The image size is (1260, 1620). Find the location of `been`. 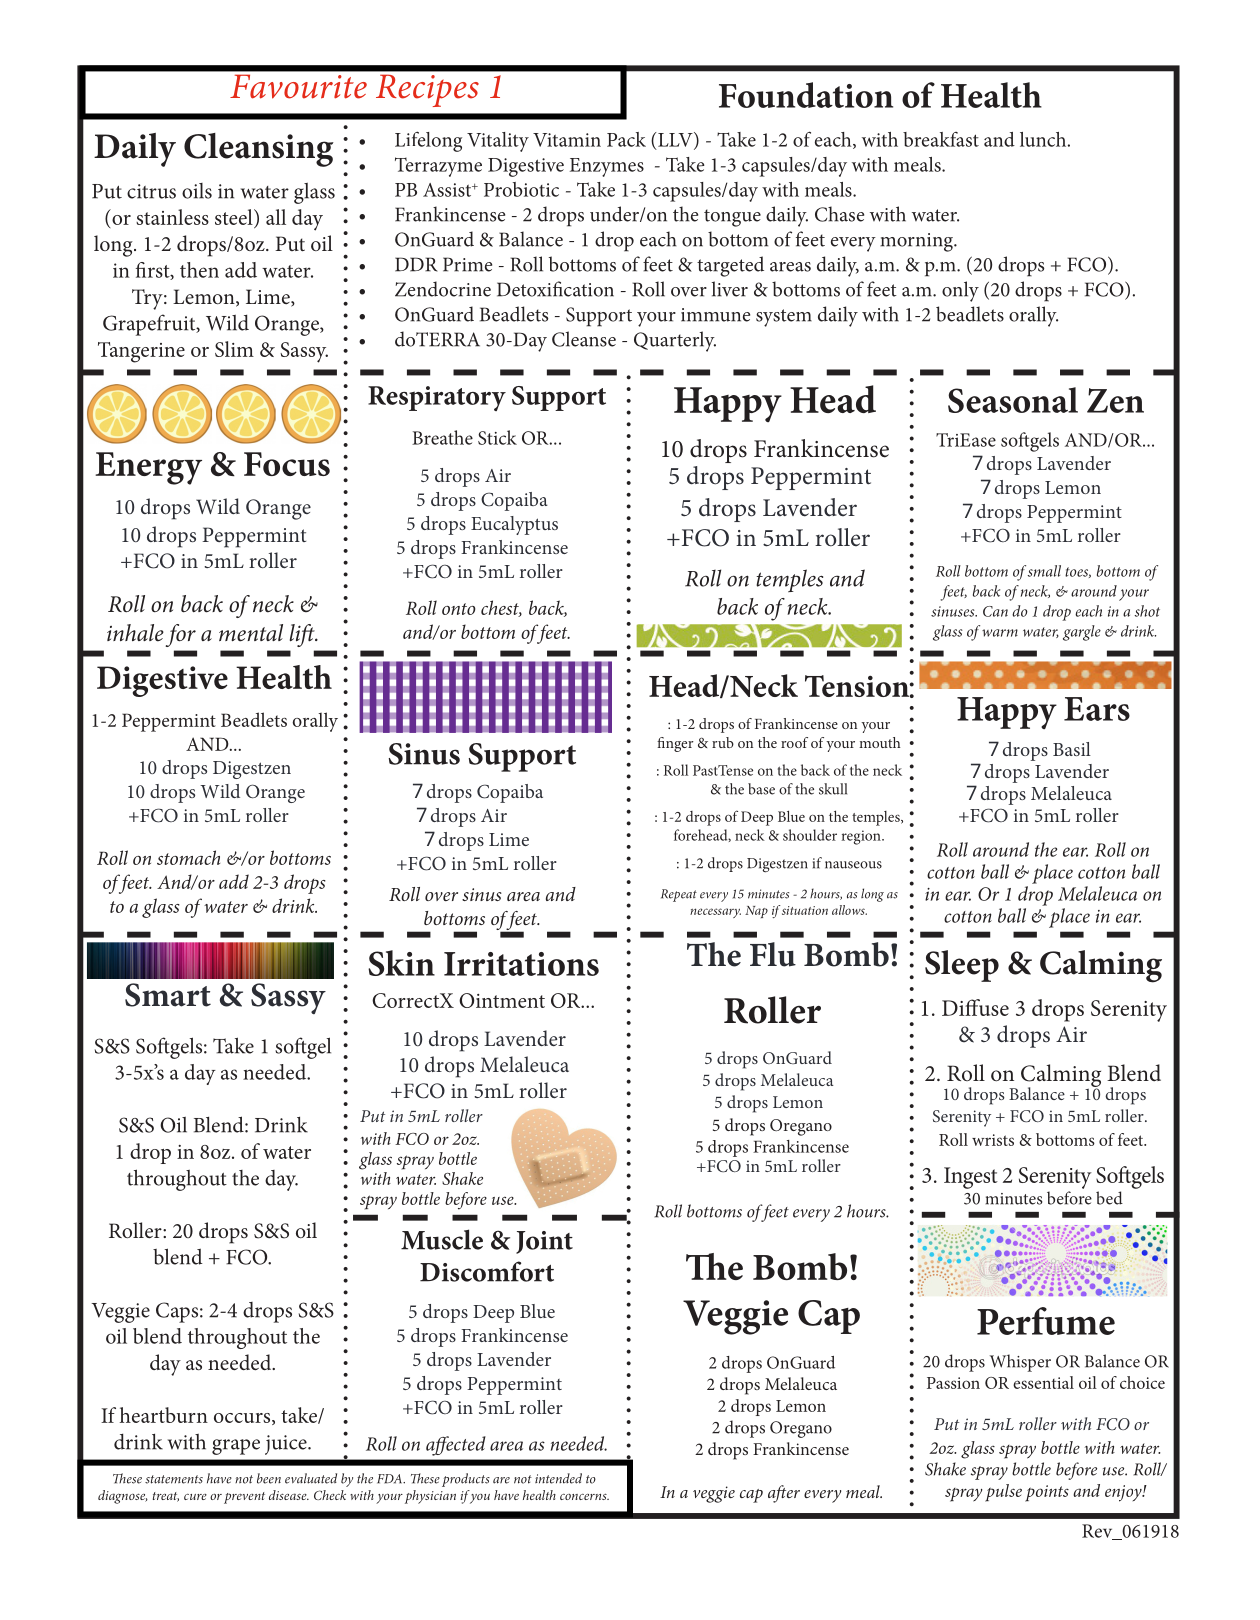

been is located at coordinates (269, 1478).
